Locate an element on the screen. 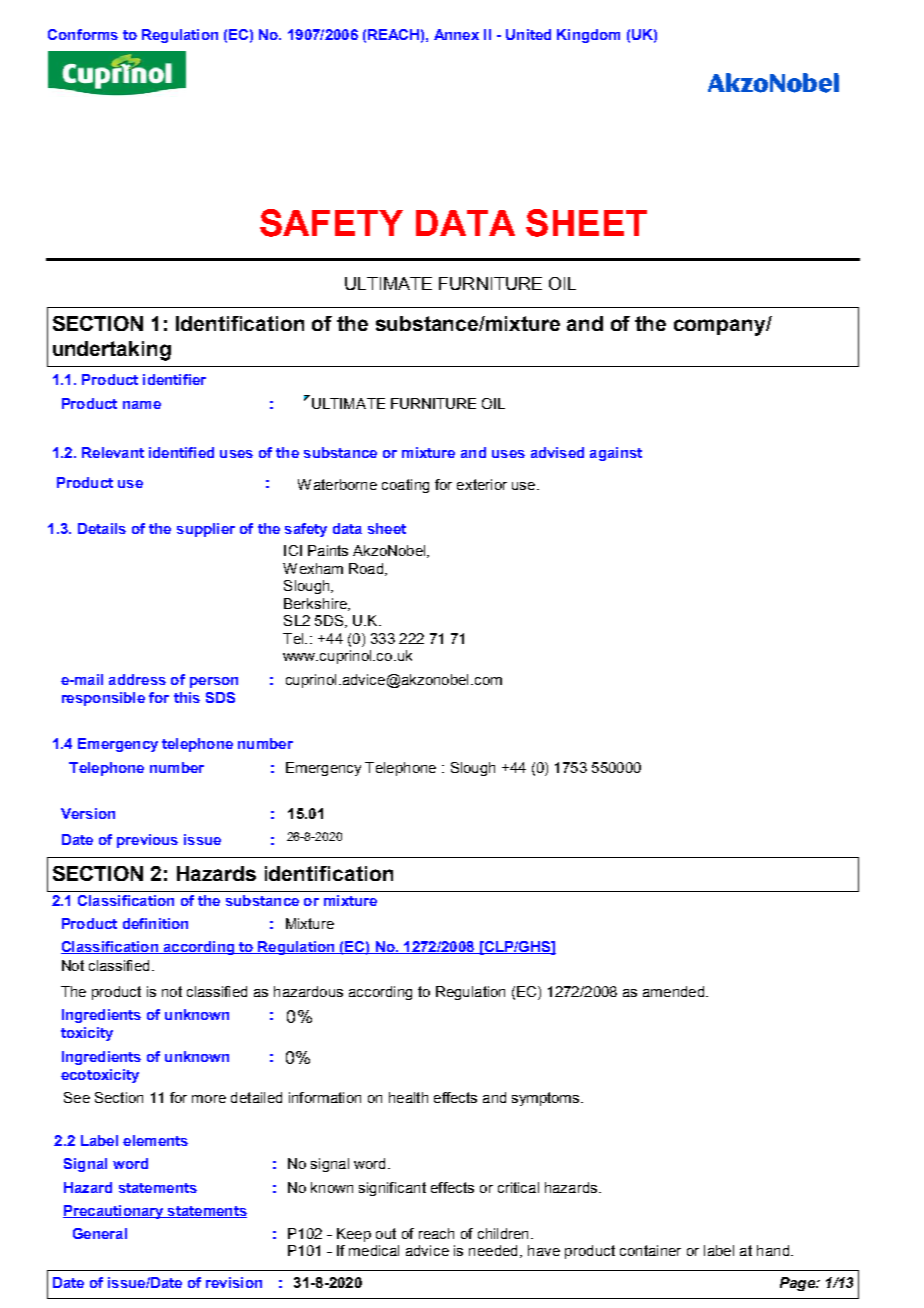 The height and width of the screenshot is (1308, 924). address is located at coordinates (137, 679).
